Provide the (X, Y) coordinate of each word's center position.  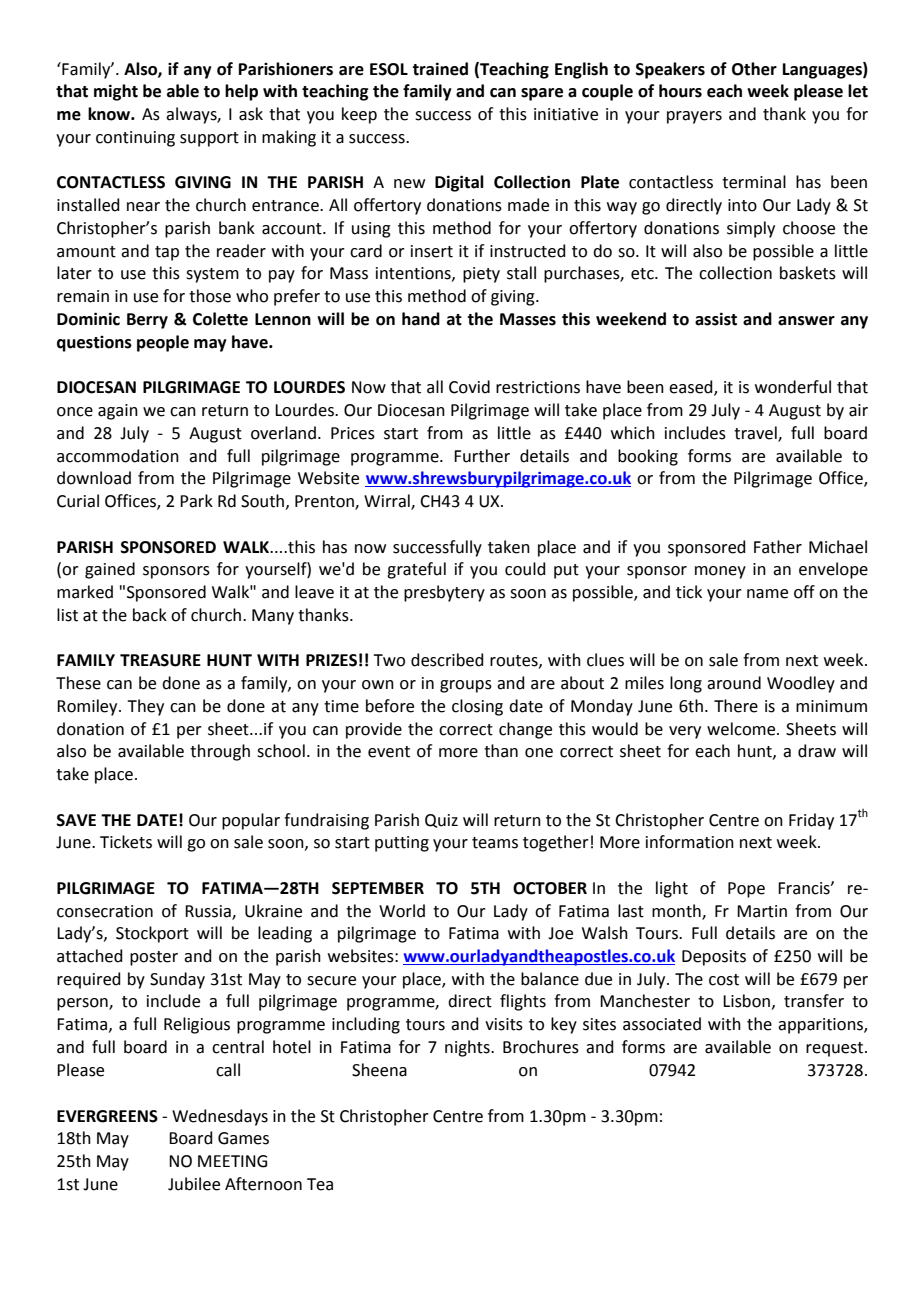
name (767, 594)
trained (440, 69)
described (447, 660)
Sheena (379, 1070)
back (150, 615)
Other (754, 69)
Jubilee (194, 1184)
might (116, 92)
